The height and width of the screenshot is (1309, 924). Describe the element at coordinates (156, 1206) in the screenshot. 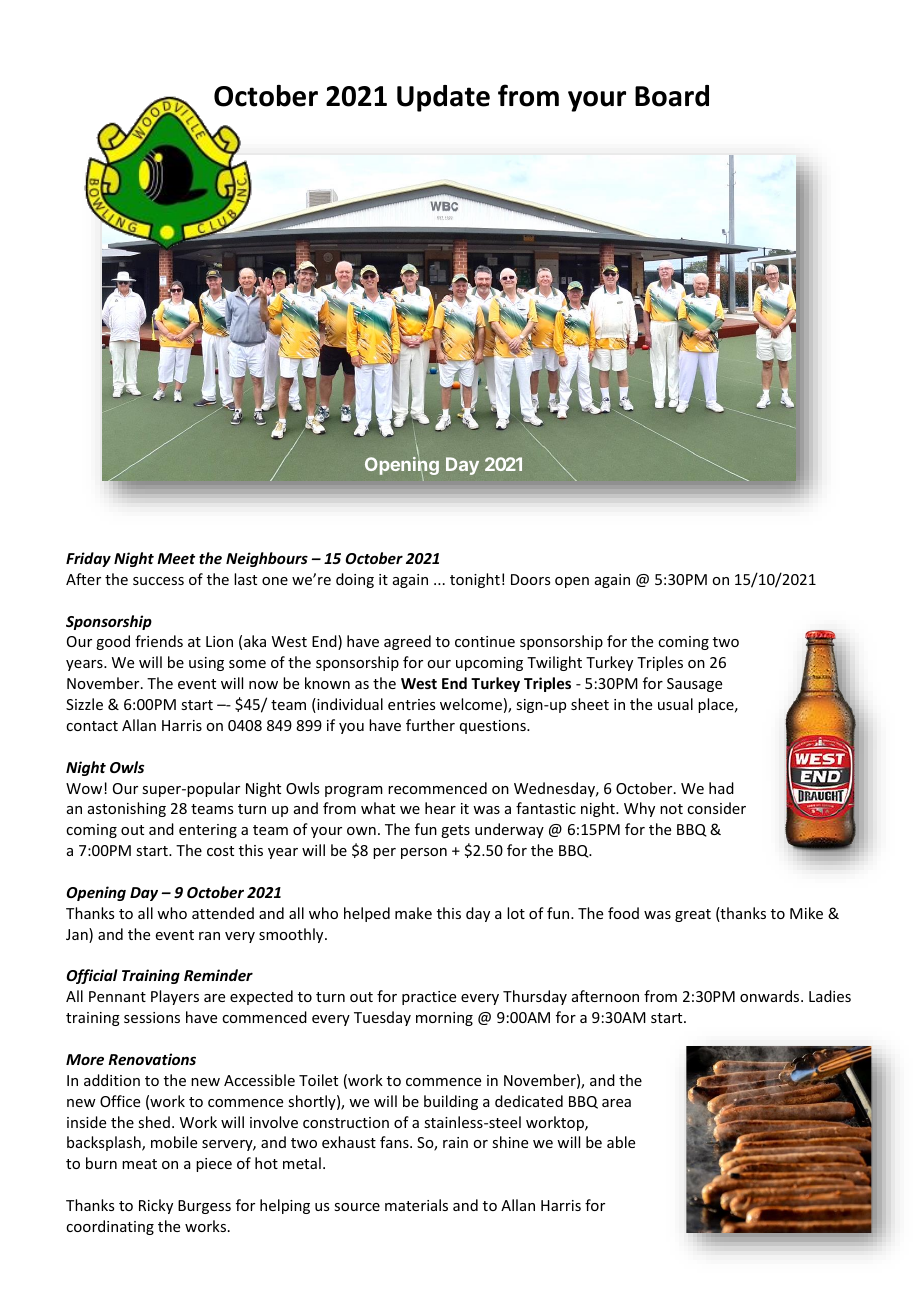

I see `Ricky` at that location.
